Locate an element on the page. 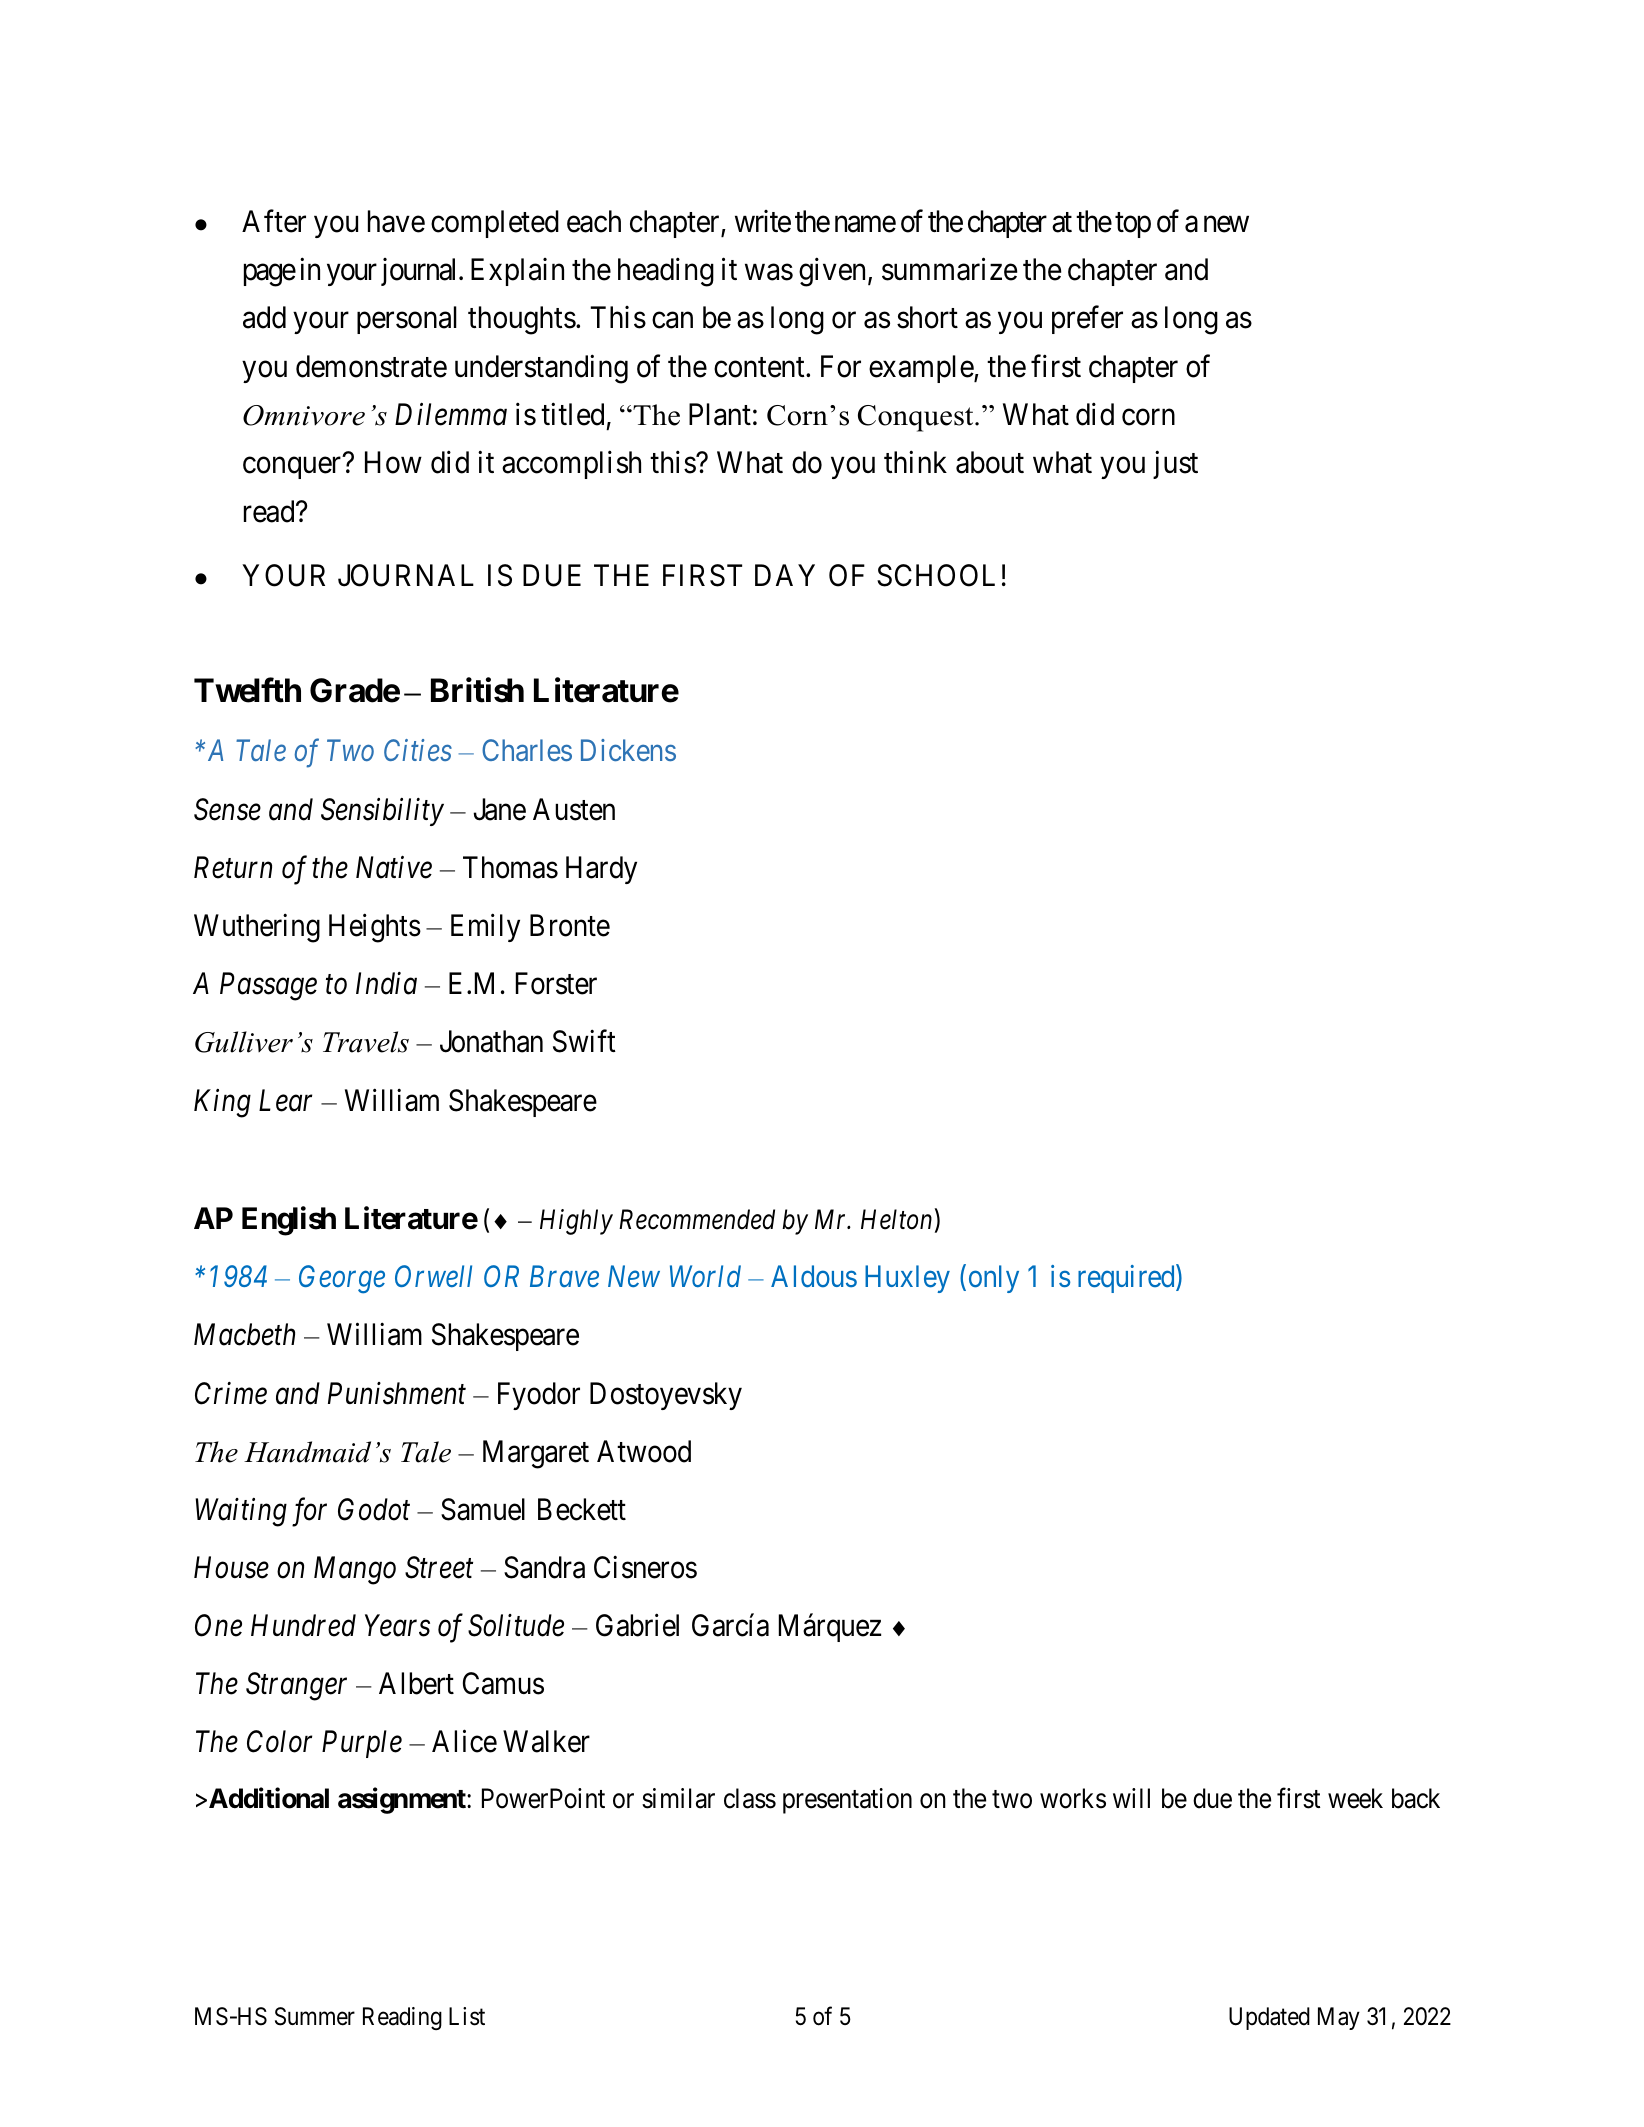 Image resolution: width=1644 pixels, height=2127 pixels. Punishment is located at coordinates (397, 1393).
